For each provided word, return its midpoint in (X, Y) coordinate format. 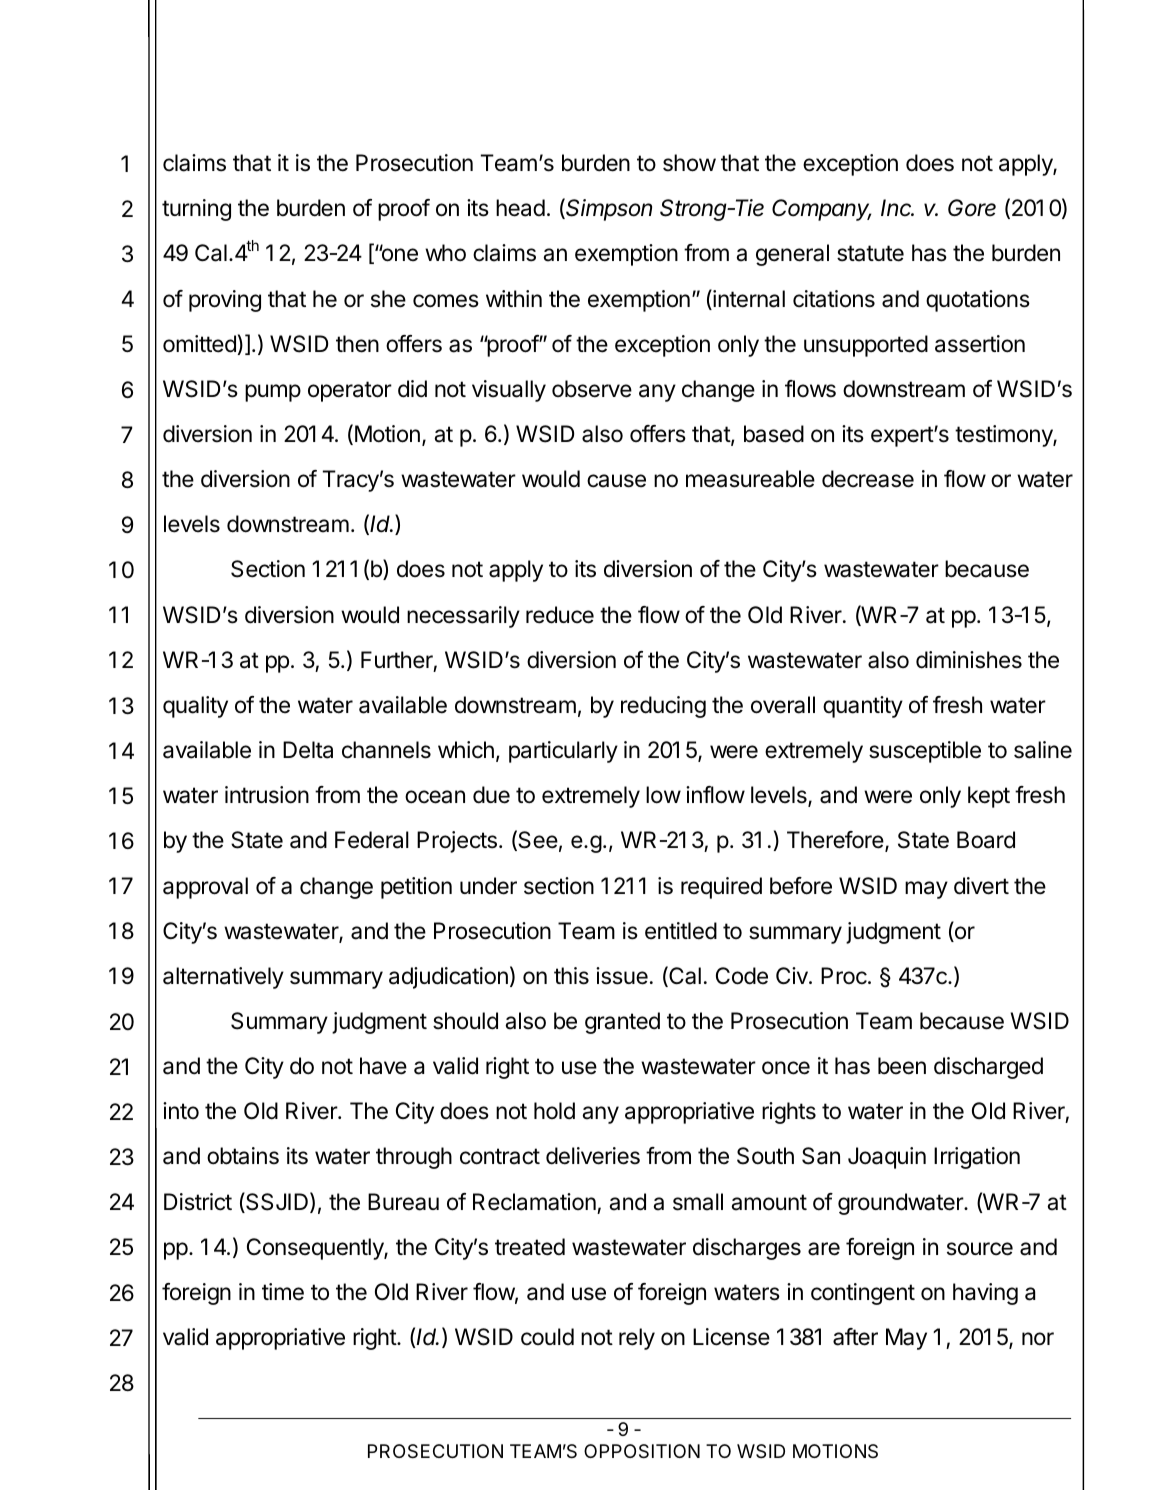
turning (196, 210)
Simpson (609, 210)
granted (622, 1023)
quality (195, 707)
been (902, 1066)
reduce (560, 615)
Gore (972, 208)
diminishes (969, 660)
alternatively (223, 978)
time (283, 1292)
